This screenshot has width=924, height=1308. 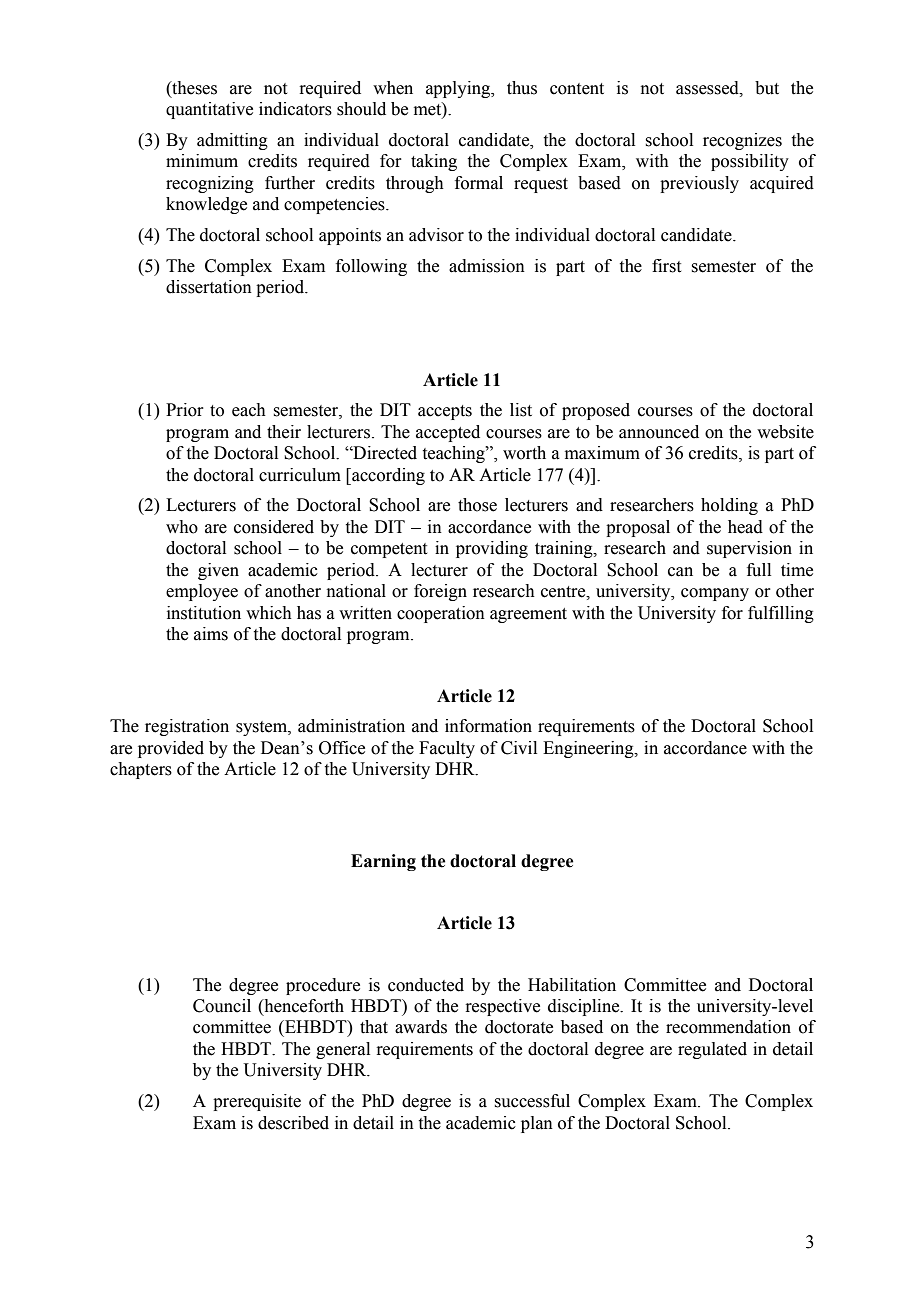 I want to click on admission, so click(x=487, y=266).
